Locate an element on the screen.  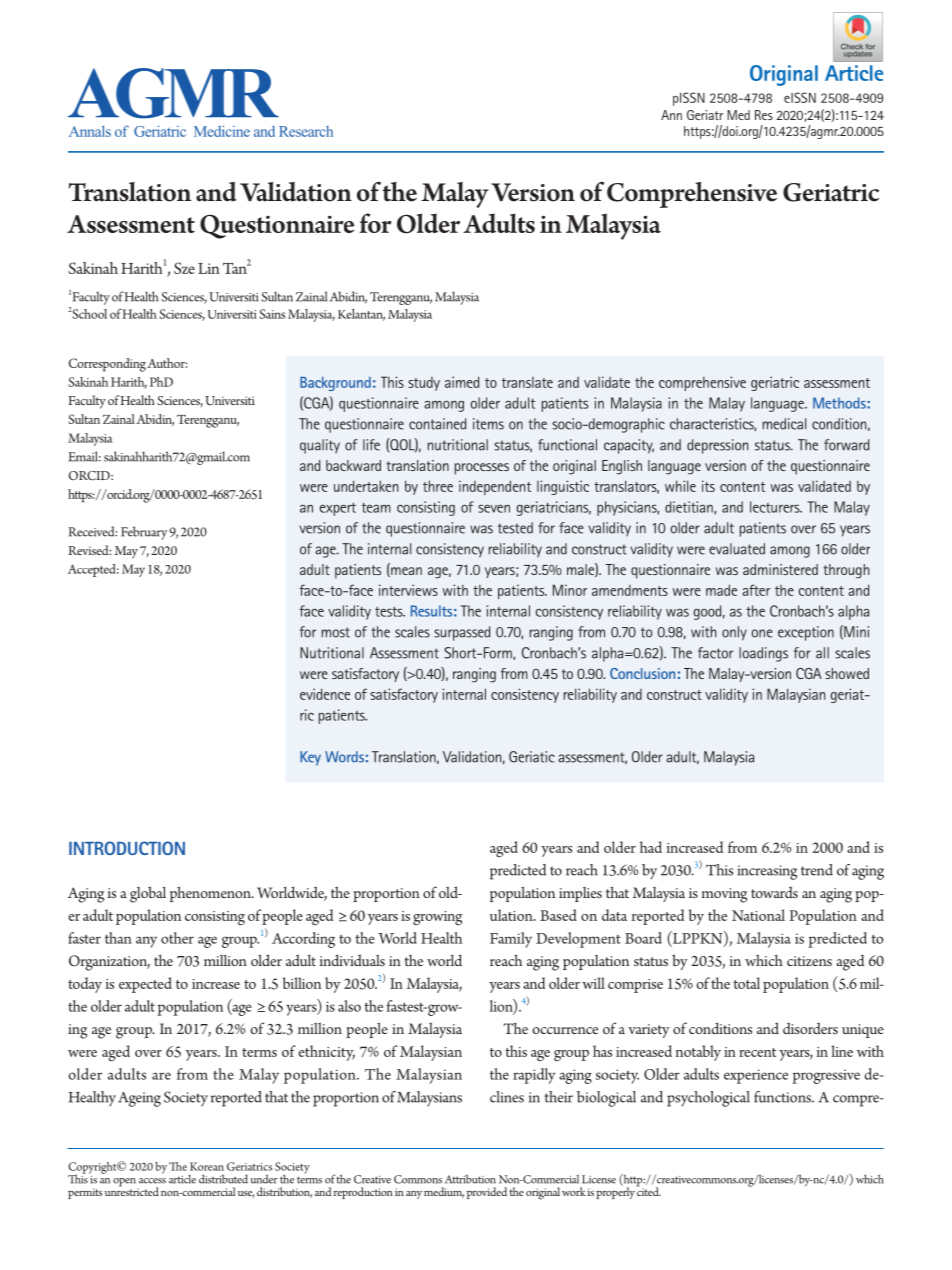
loadings is located at coordinates (763, 654).
